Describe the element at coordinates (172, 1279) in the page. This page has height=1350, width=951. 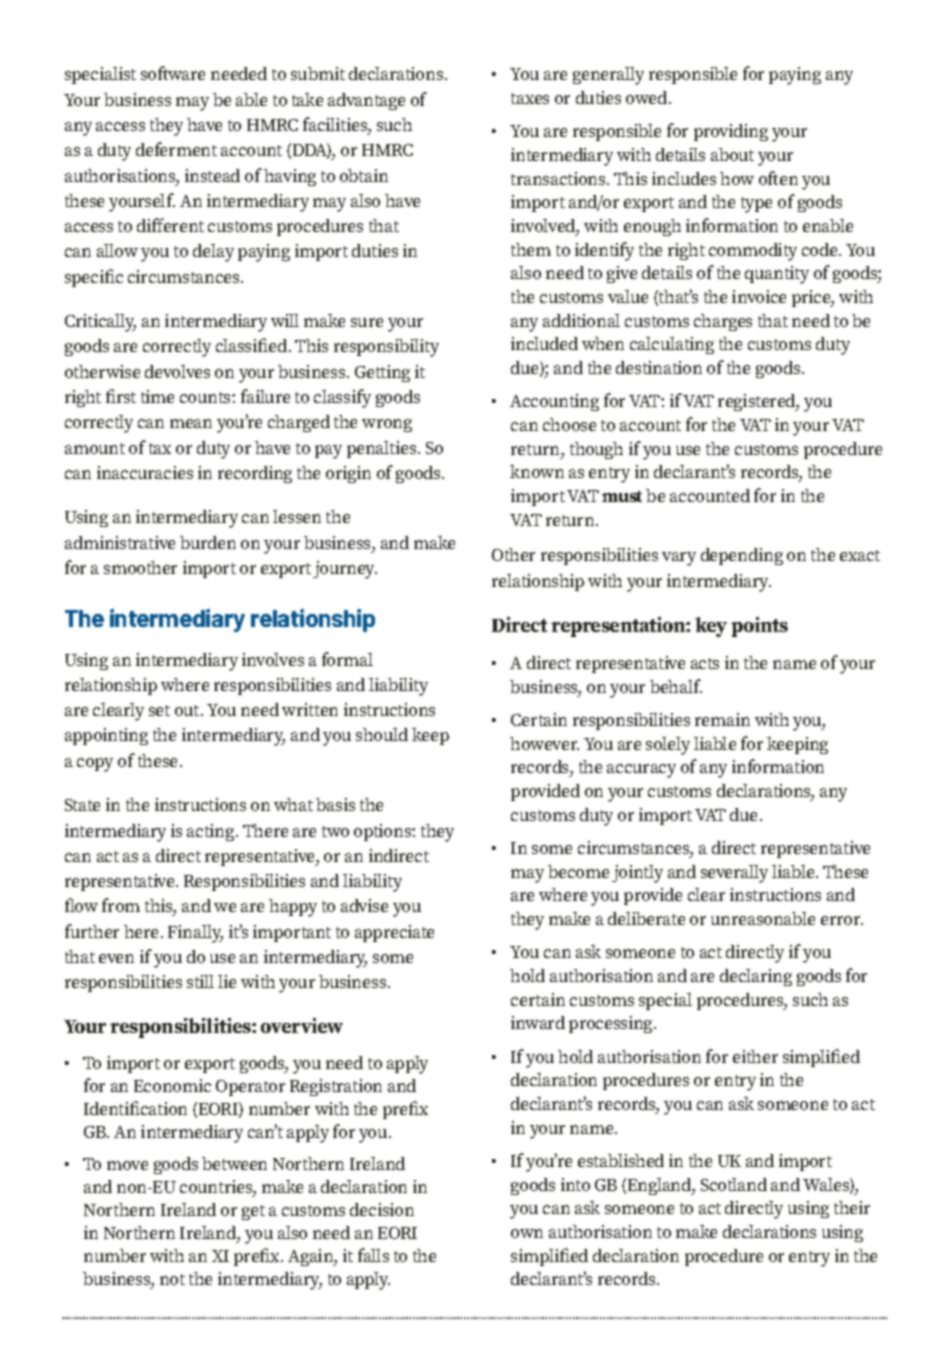
I see `not` at that location.
